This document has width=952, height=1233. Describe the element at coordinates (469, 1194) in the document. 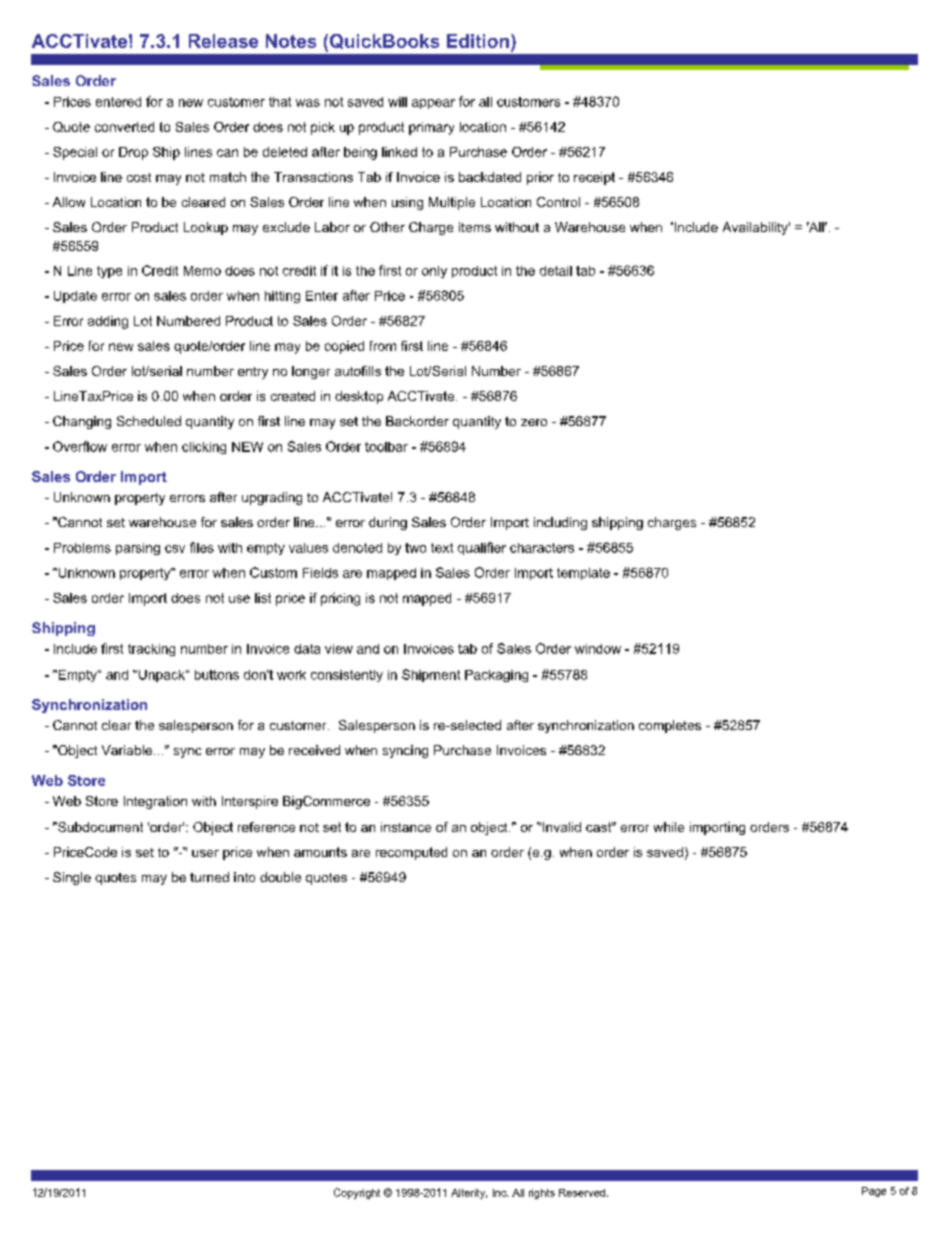

I see `Alterity` at that location.
